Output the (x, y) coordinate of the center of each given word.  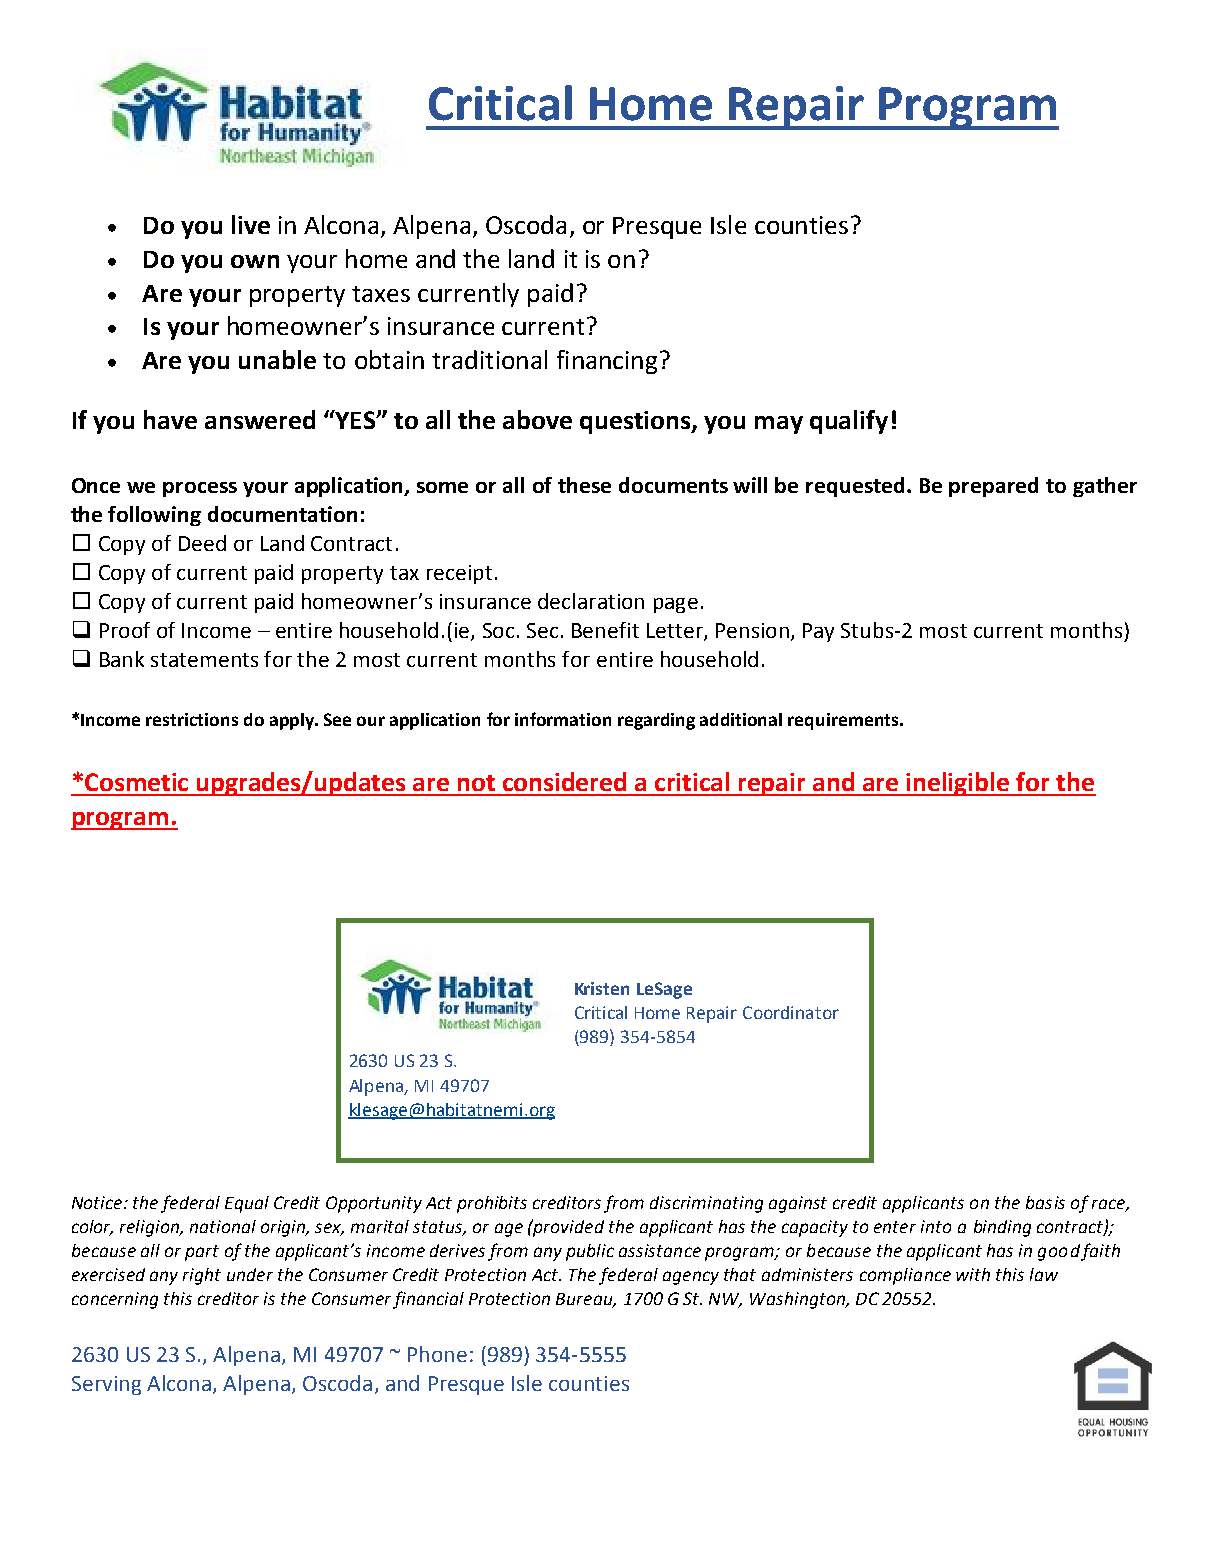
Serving (106, 1385)
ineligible (958, 784)
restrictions (192, 719)
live (251, 224)
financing (607, 362)
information (563, 719)
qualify (849, 422)
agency (691, 1278)
